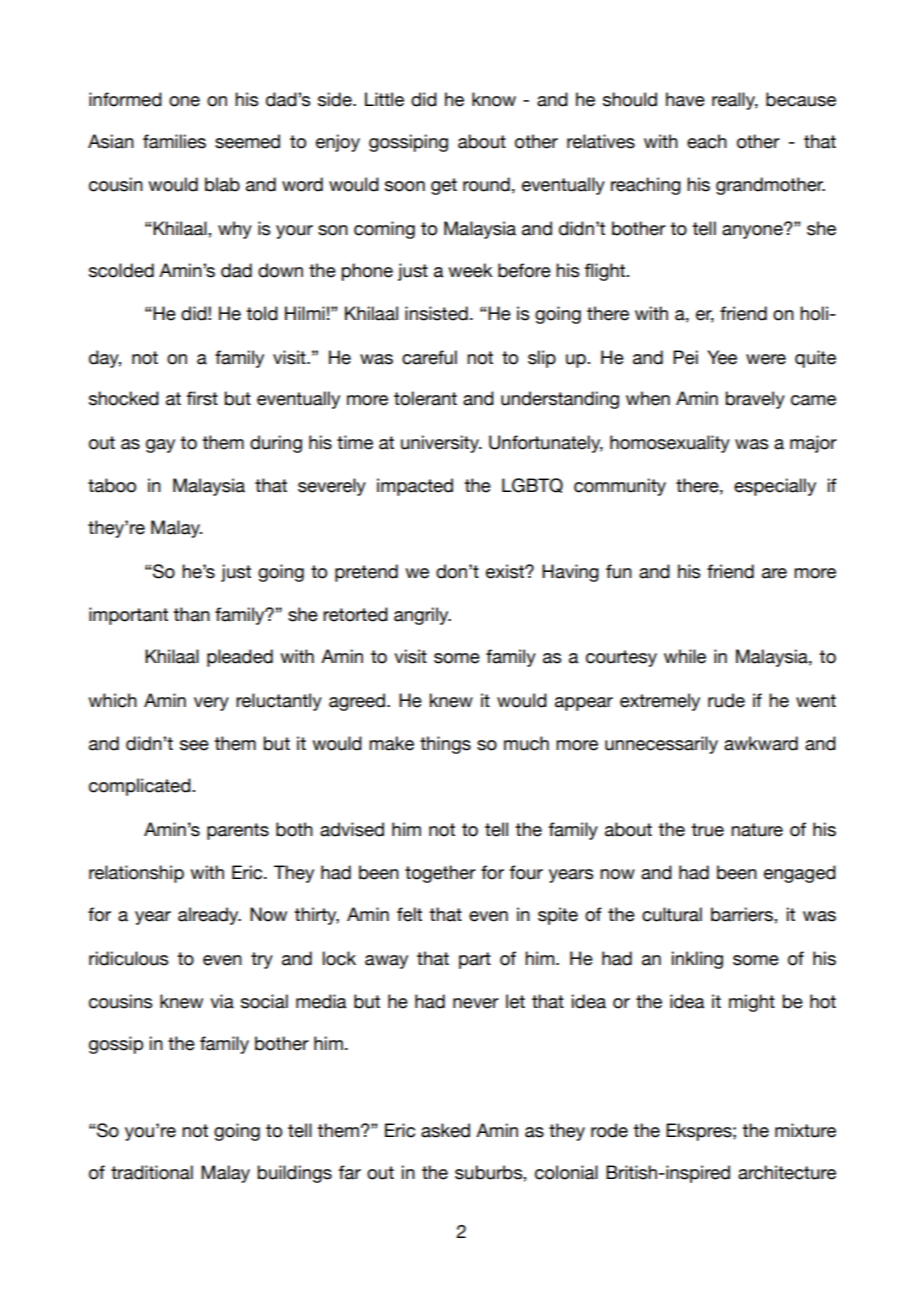 This screenshot has height=1308, width=924. Describe the element at coordinates (757, 830) in the screenshot. I see `nature` at that location.
